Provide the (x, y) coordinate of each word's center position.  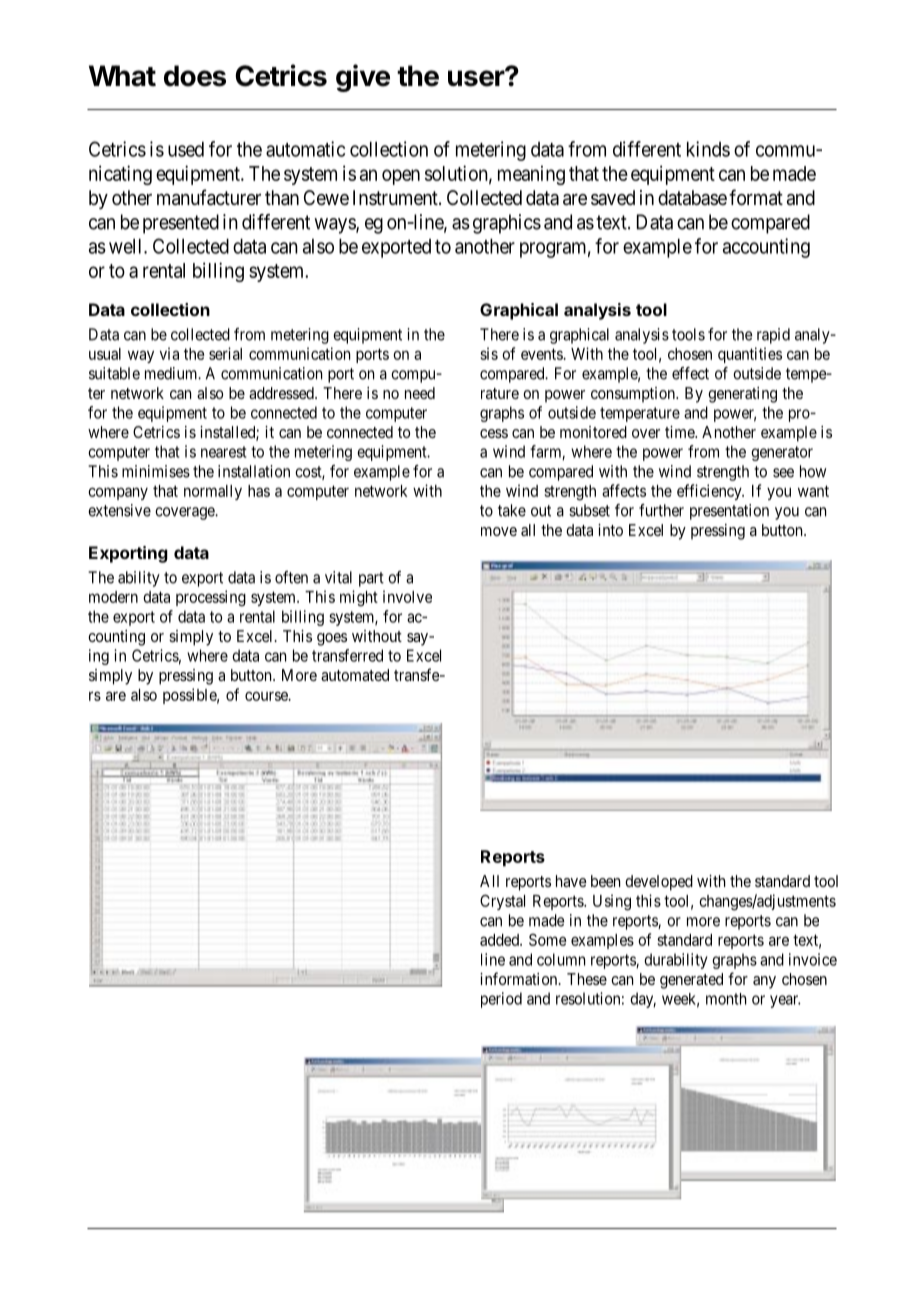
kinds (708, 149)
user (477, 77)
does (195, 76)
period (501, 1000)
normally (213, 492)
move (499, 531)
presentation (729, 512)
